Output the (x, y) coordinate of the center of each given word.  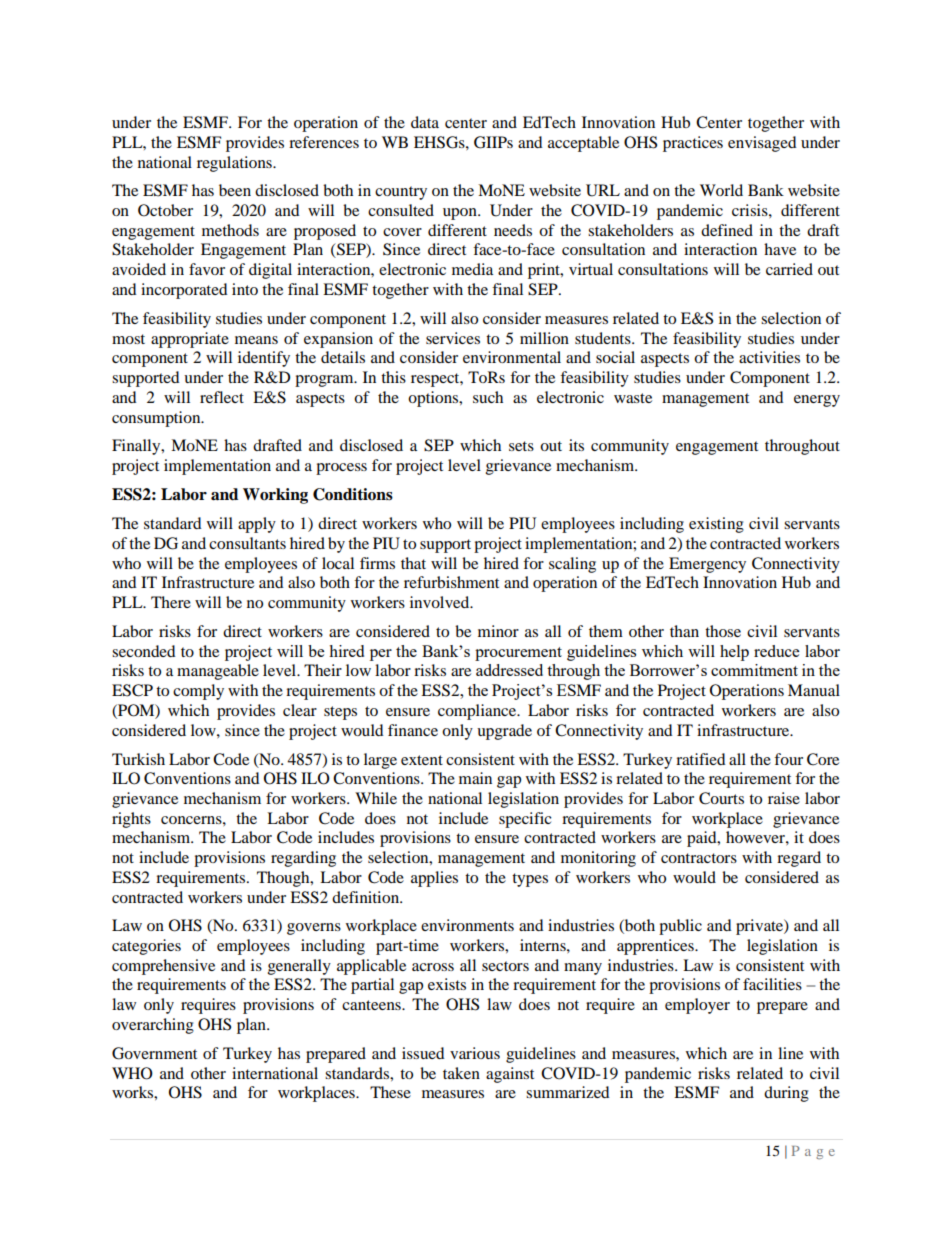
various (475, 1053)
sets (521, 446)
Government (154, 1053)
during (786, 1094)
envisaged (762, 144)
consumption (157, 419)
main (475, 778)
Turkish (138, 759)
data (425, 122)
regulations (235, 164)
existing (716, 525)
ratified (701, 759)
